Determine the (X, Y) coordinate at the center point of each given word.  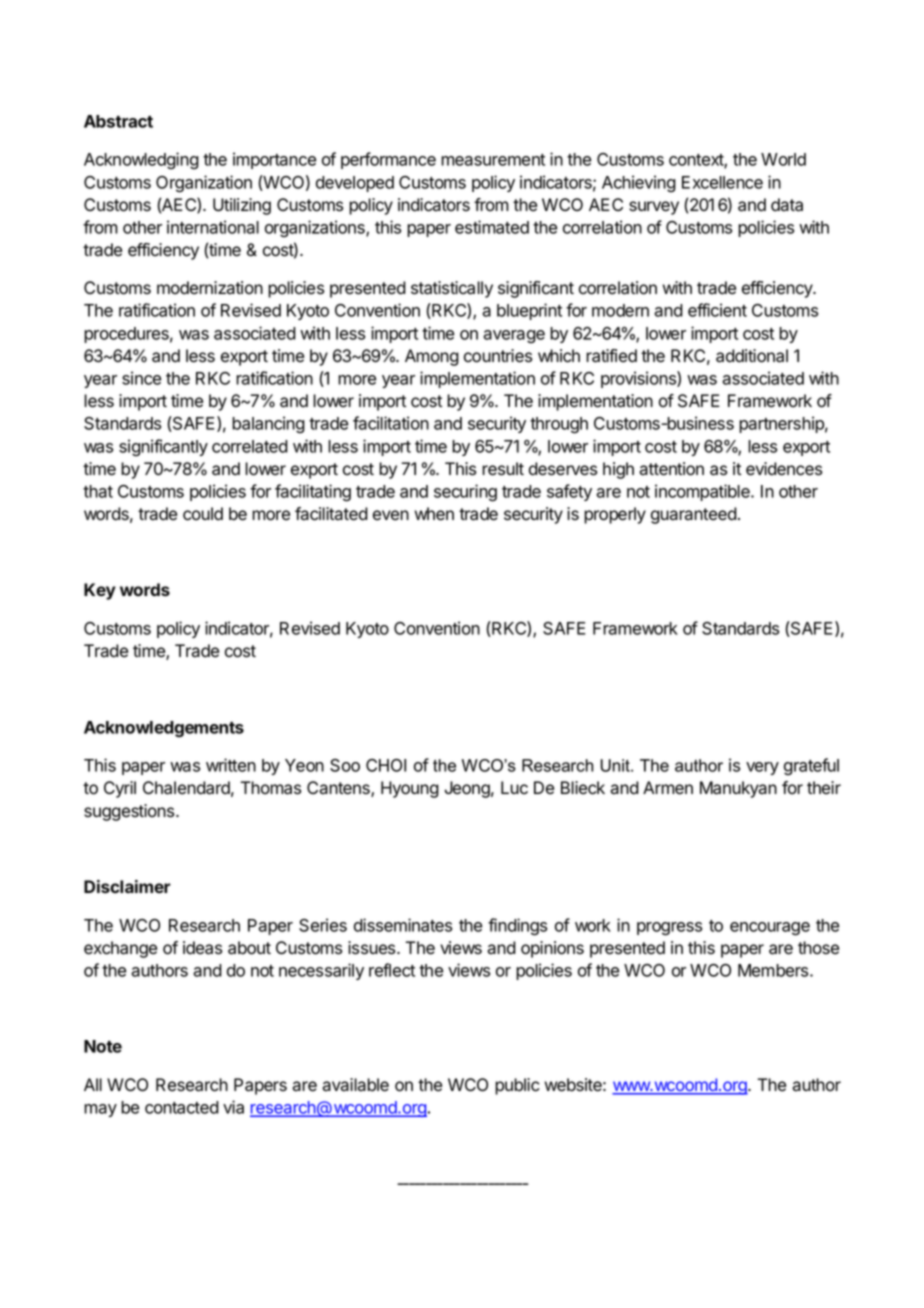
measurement (493, 160)
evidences (784, 469)
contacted (182, 1107)
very (762, 768)
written (231, 765)
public (517, 1086)
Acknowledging (141, 161)
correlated (250, 446)
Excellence (722, 182)
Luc (514, 788)
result (503, 469)
